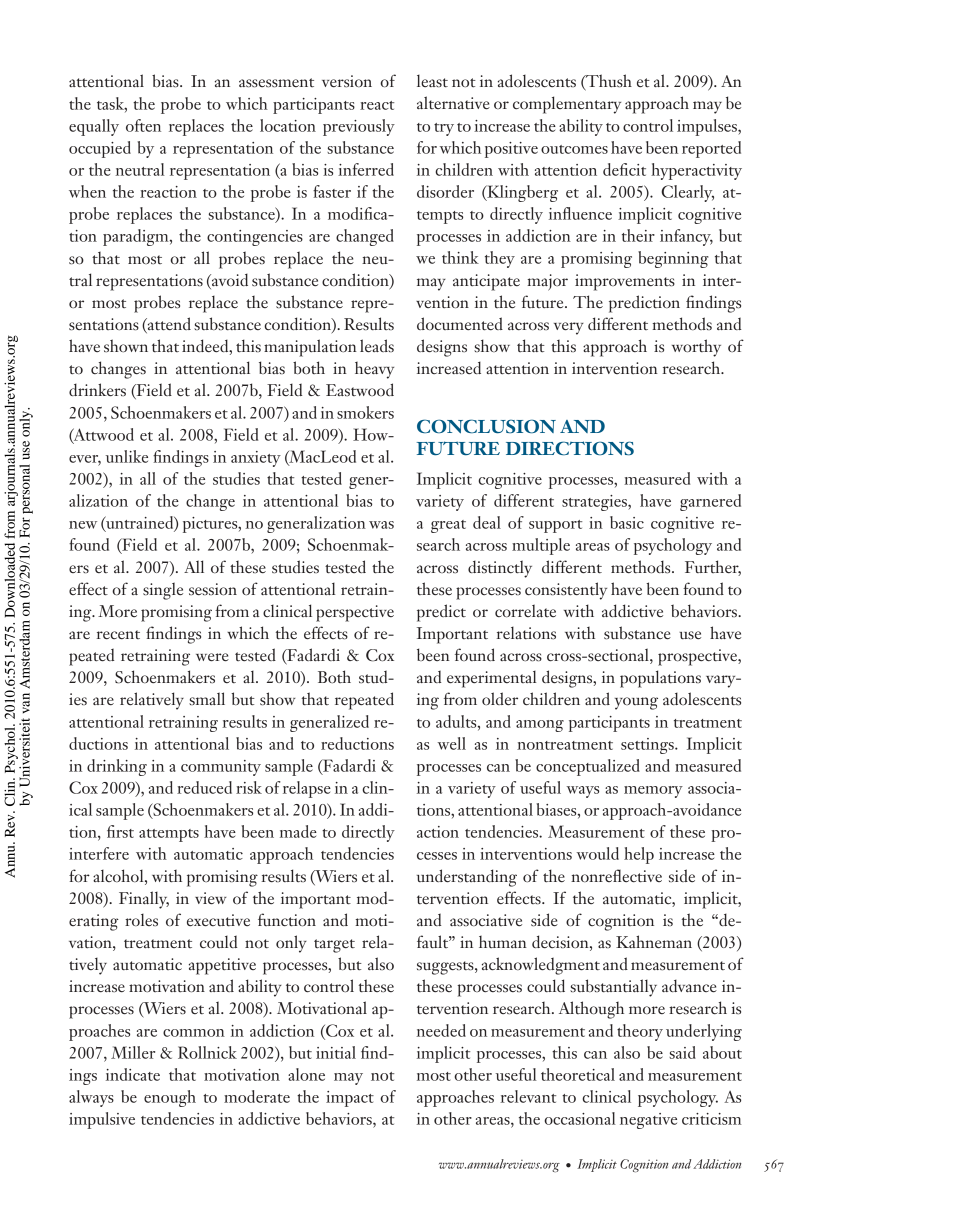  What do you see at coordinates (595, 503) in the page?
I see `strategies` at bounding box center [595, 503].
